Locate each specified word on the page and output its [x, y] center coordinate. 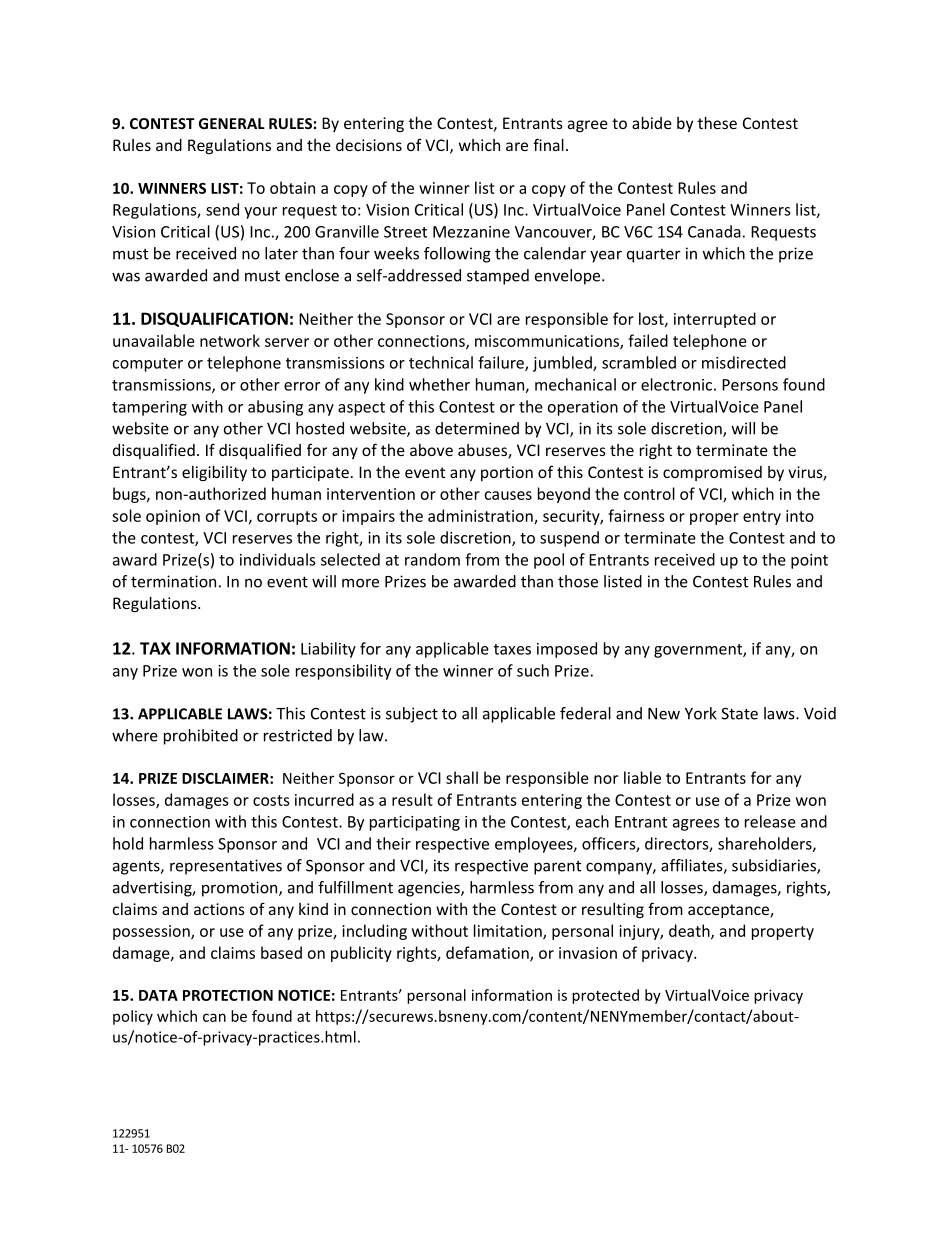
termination [173, 581]
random [432, 559]
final [548, 144]
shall [462, 777]
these [717, 123]
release [770, 821]
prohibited [201, 737]
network [230, 340]
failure [502, 363]
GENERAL [232, 123]
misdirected [744, 362]
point [809, 561]
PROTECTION [228, 995]
